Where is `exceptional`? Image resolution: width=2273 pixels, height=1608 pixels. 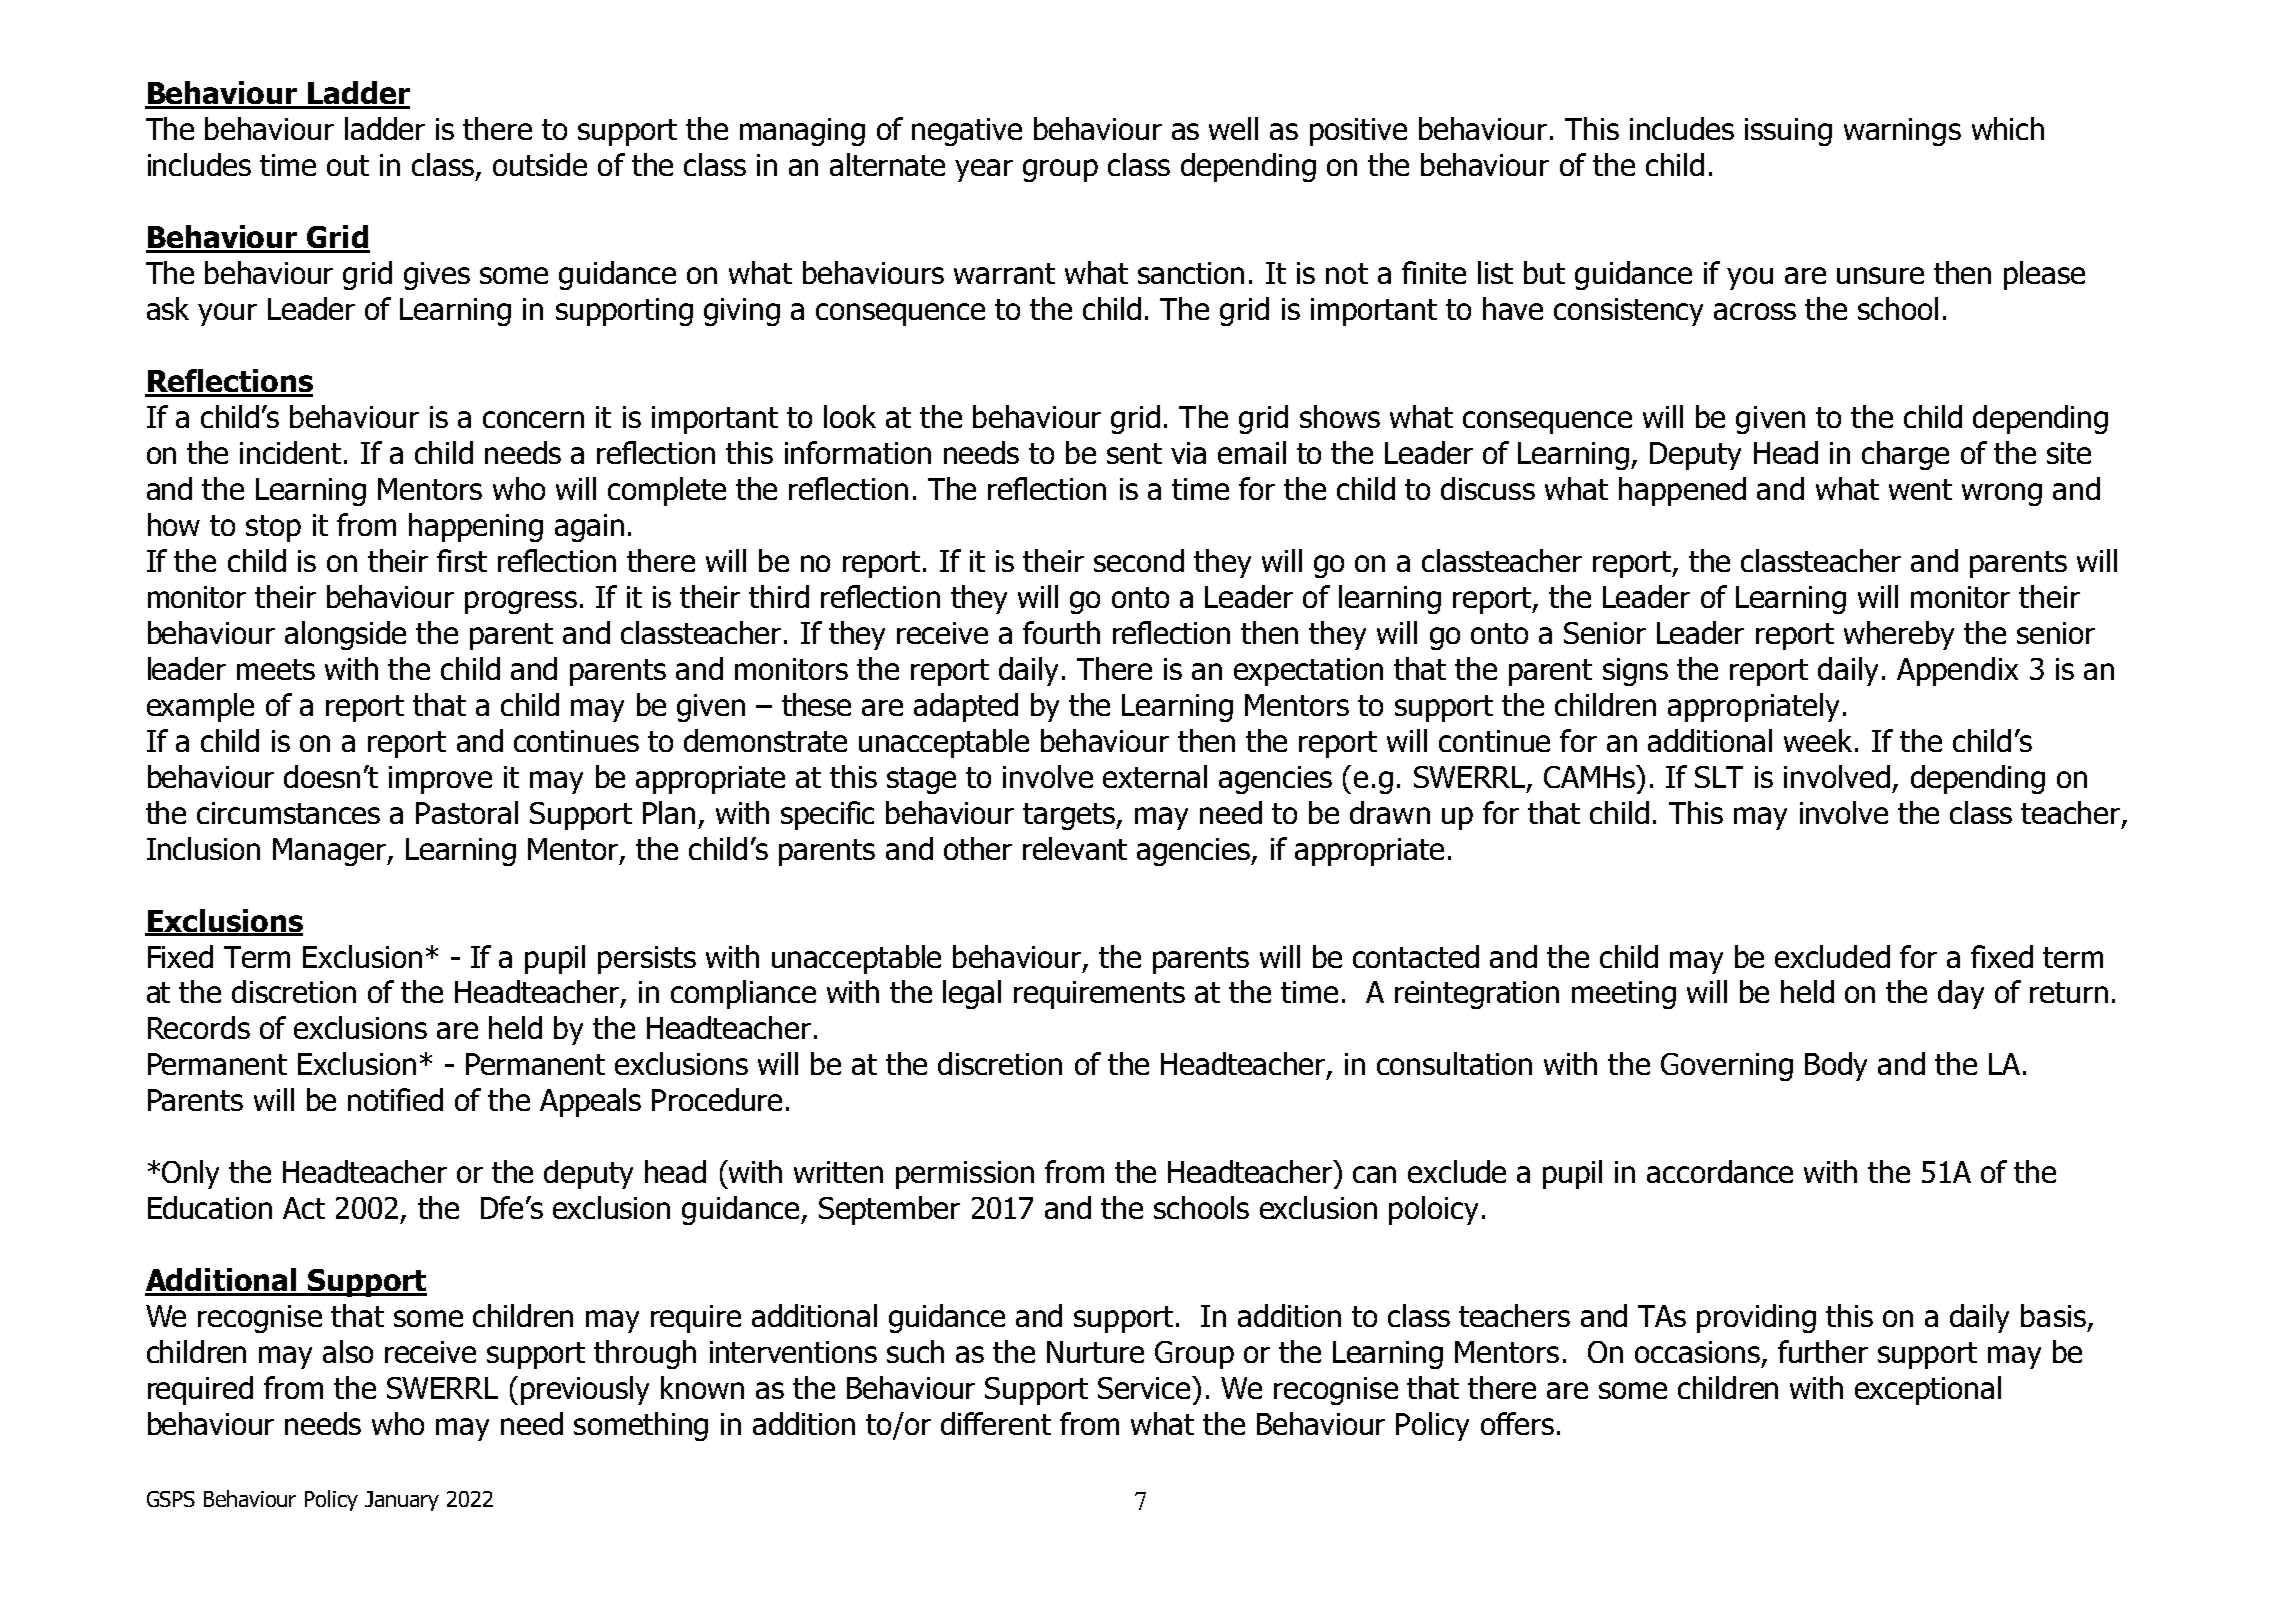 exceptional is located at coordinates (1928, 1390).
